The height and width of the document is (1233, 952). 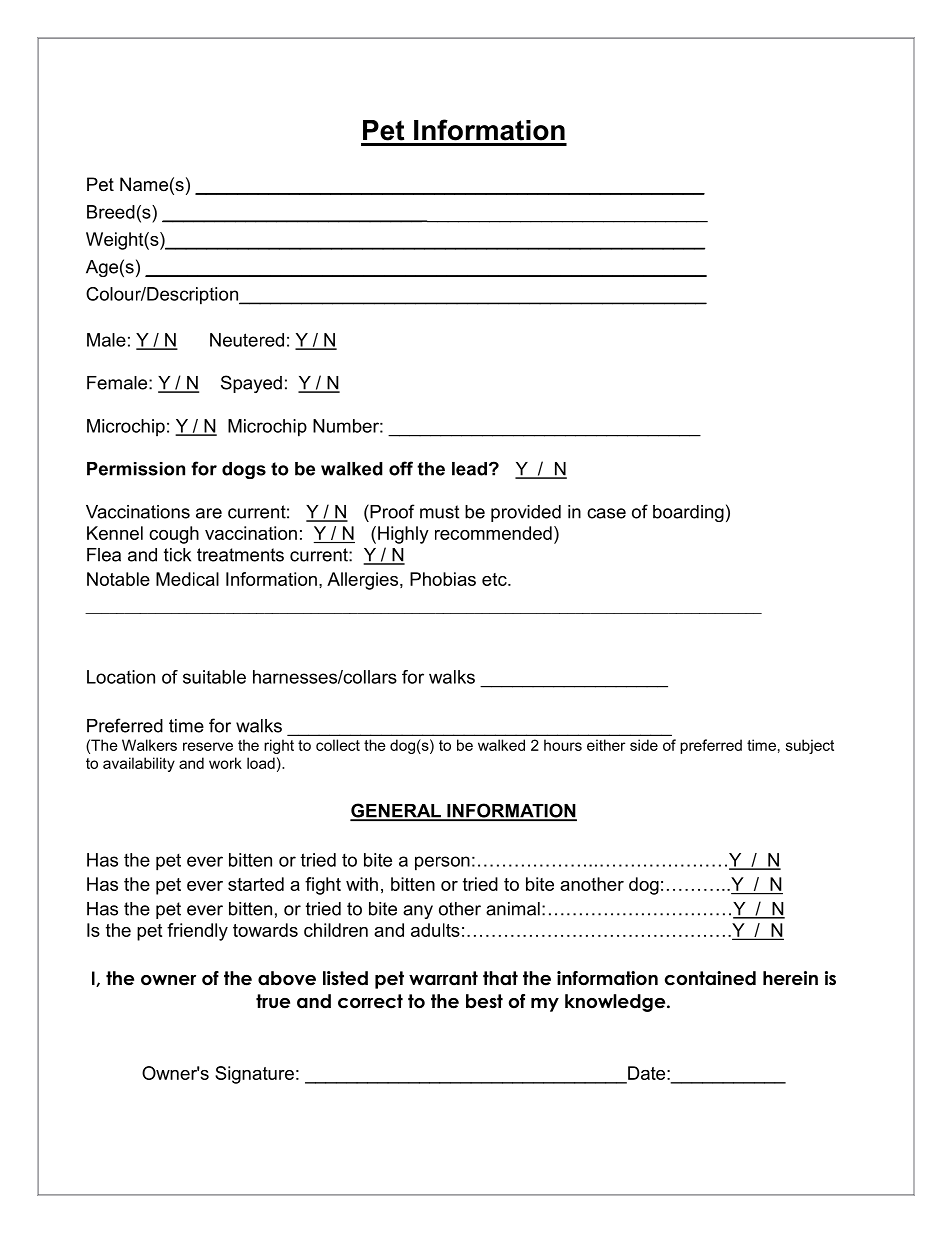 I want to click on lead, so click(x=469, y=469).
